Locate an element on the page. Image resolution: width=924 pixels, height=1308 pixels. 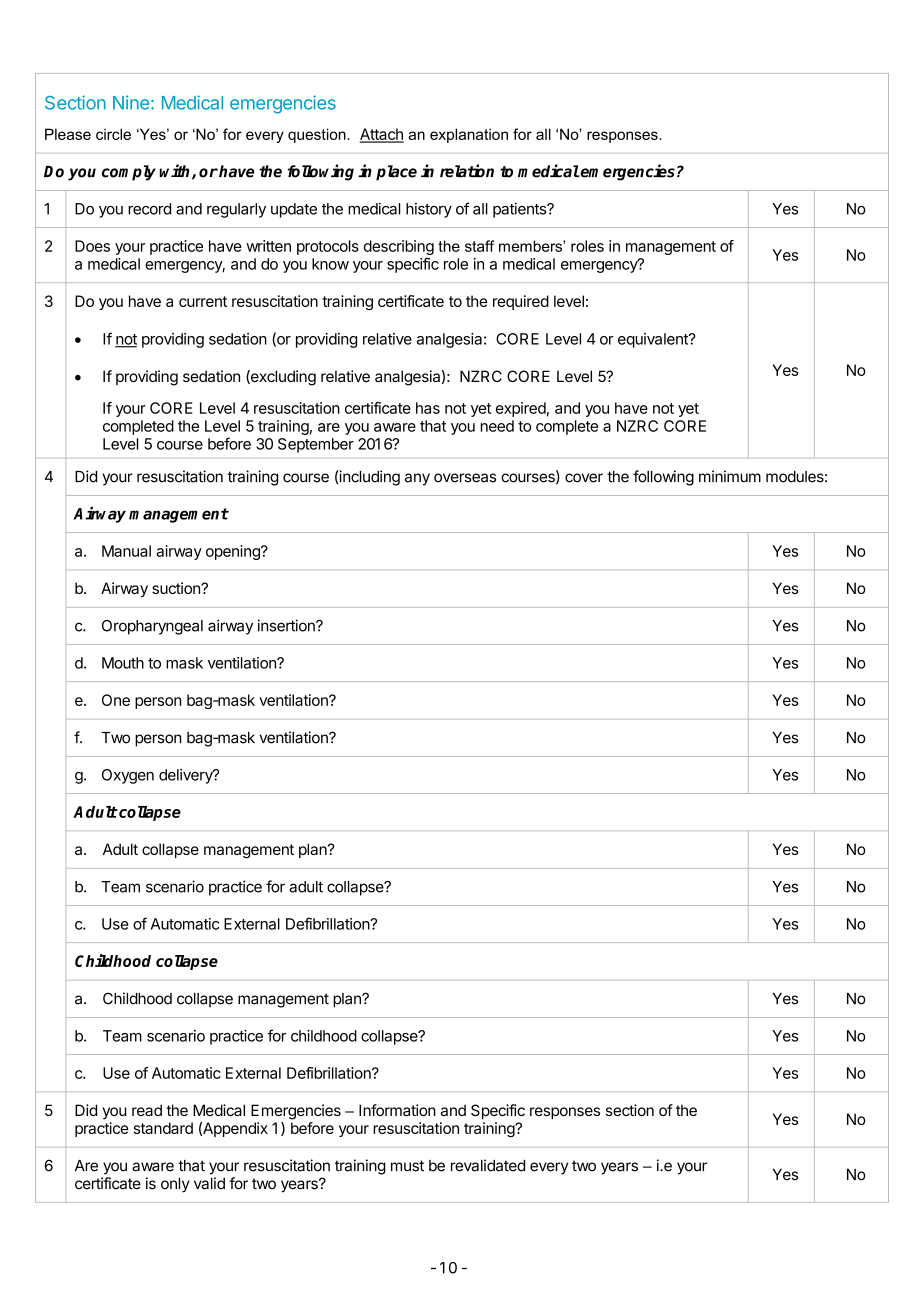
cover is located at coordinates (584, 478).
